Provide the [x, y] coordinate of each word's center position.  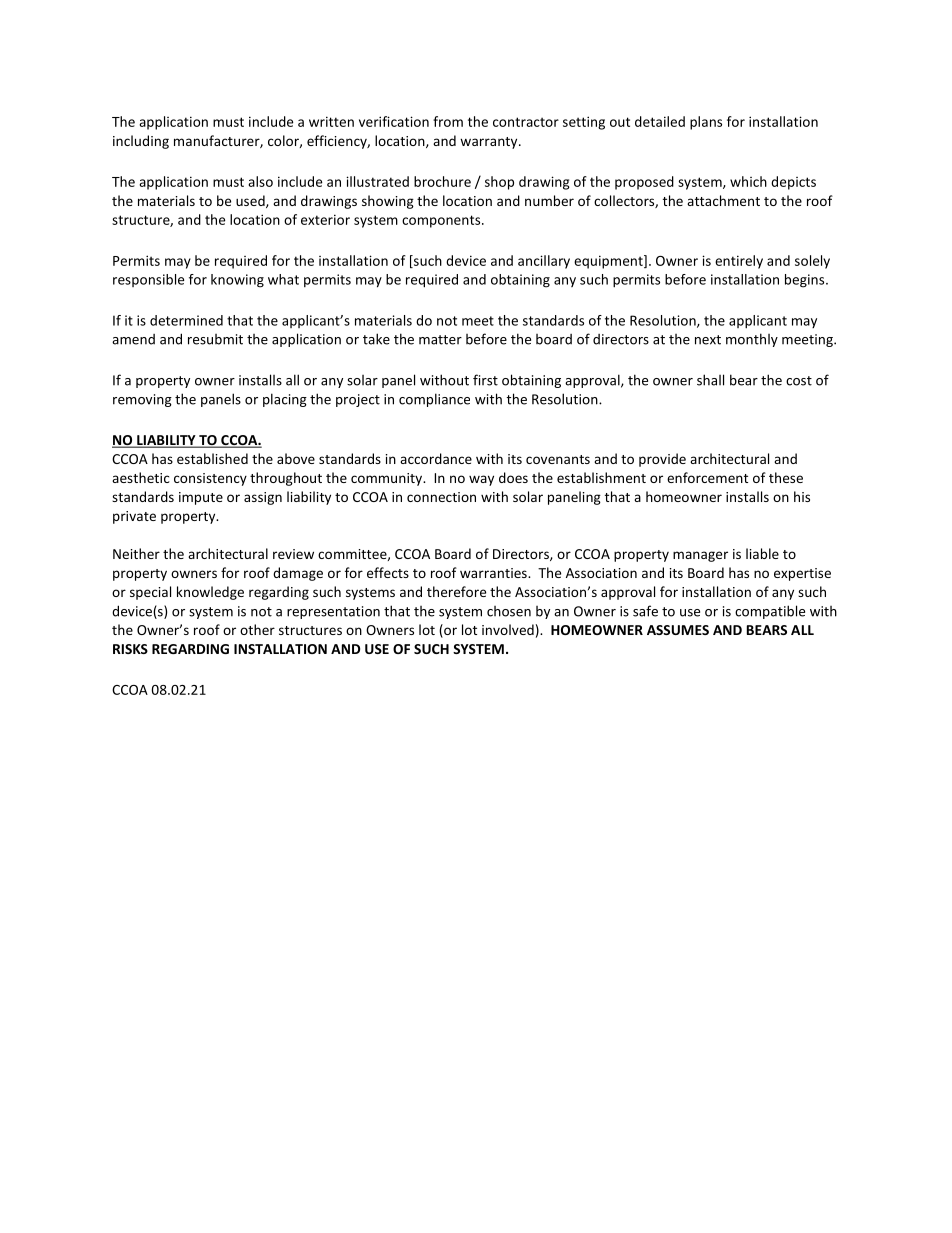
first [485, 380]
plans [706, 123]
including [141, 142]
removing [142, 400]
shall [710, 380]
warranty [490, 143]
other [257, 629]
